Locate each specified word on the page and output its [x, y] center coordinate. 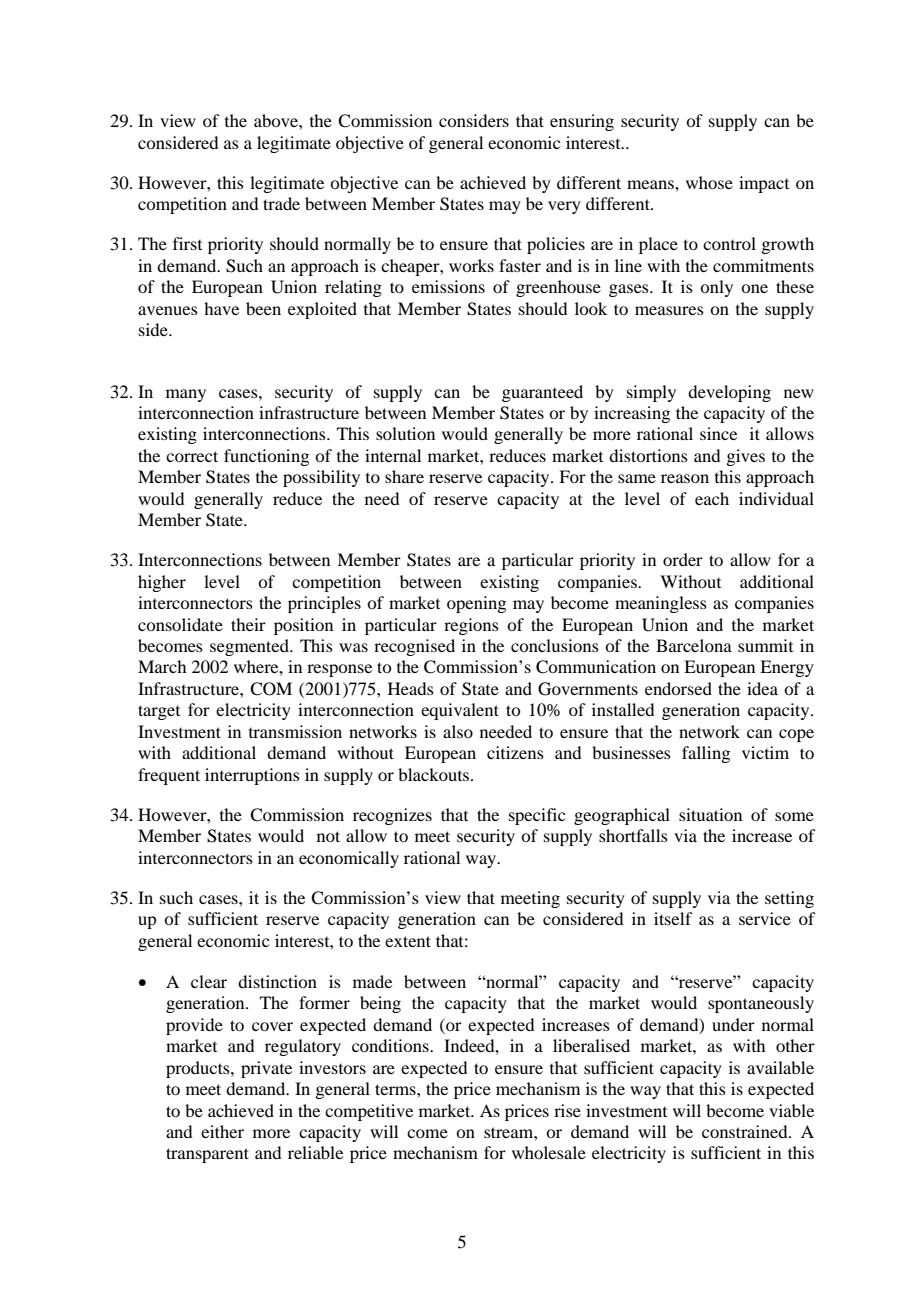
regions [471, 626]
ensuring [582, 122]
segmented [250, 647]
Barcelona [694, 645]
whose [709, 182]
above [277, 120]
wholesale [549, 1152]
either [222, 1131]
